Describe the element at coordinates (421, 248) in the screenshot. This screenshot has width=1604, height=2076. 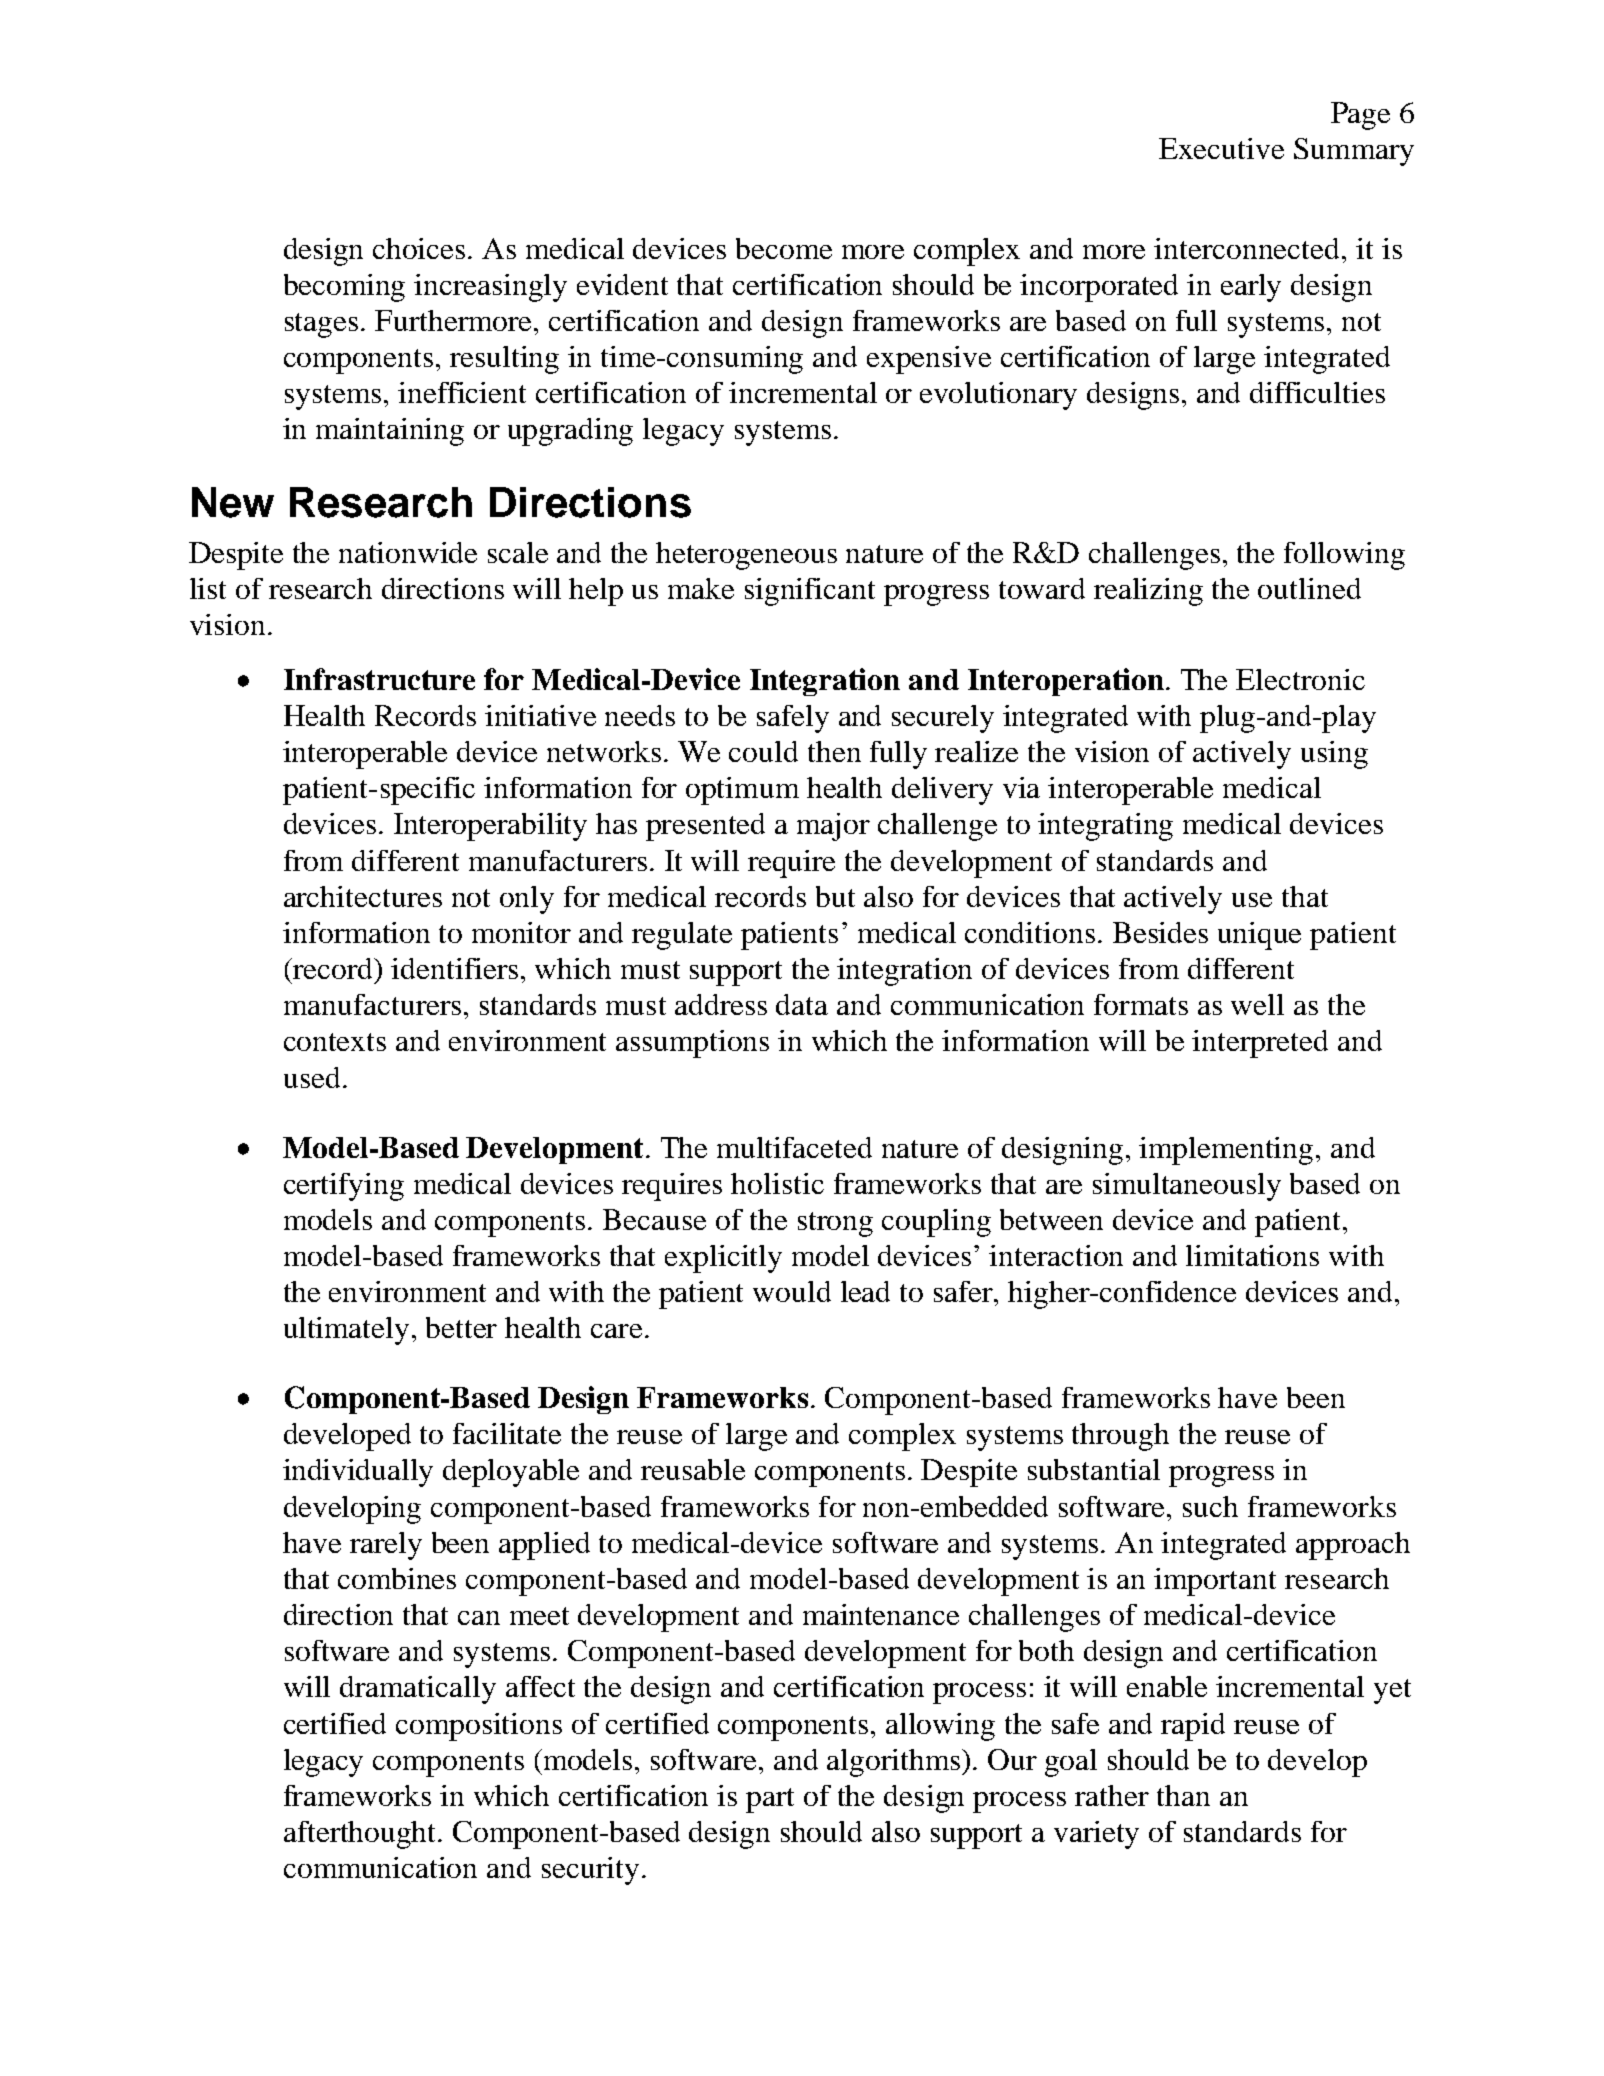
I see `choices` at that location.
